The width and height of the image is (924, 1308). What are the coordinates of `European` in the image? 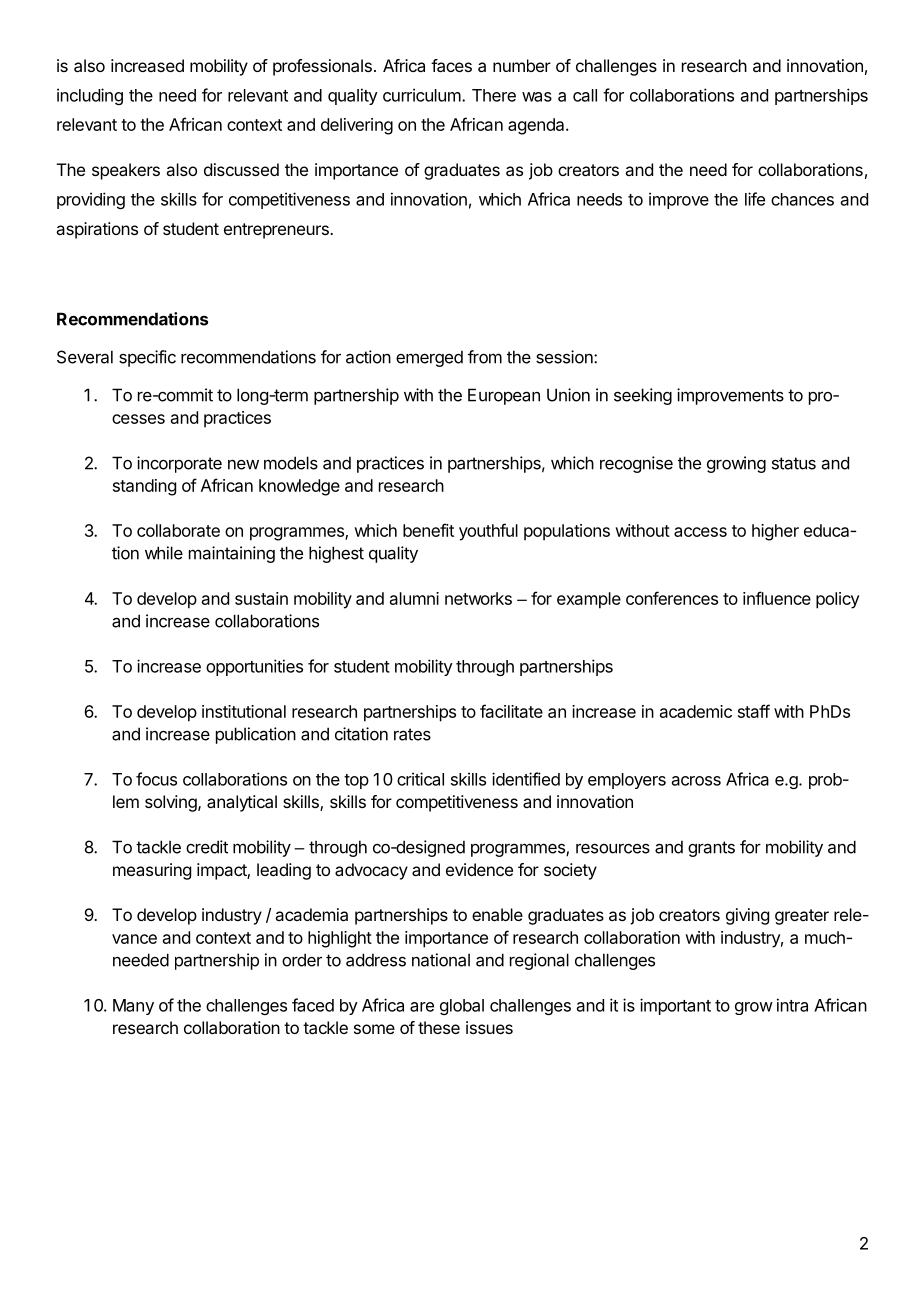 It's located at (504, 396).
